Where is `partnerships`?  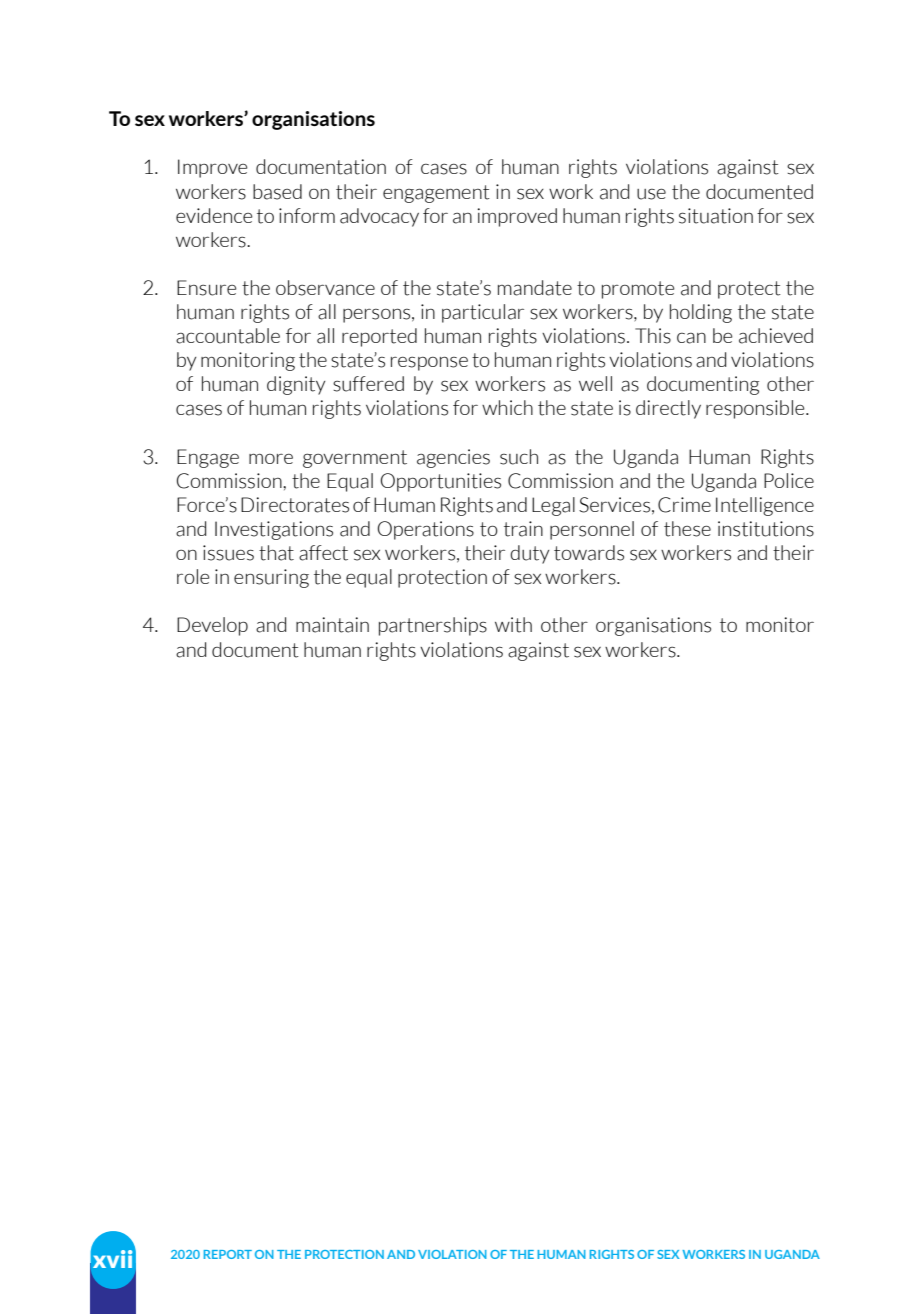 partnerships is located at coordinates (433, 626).
